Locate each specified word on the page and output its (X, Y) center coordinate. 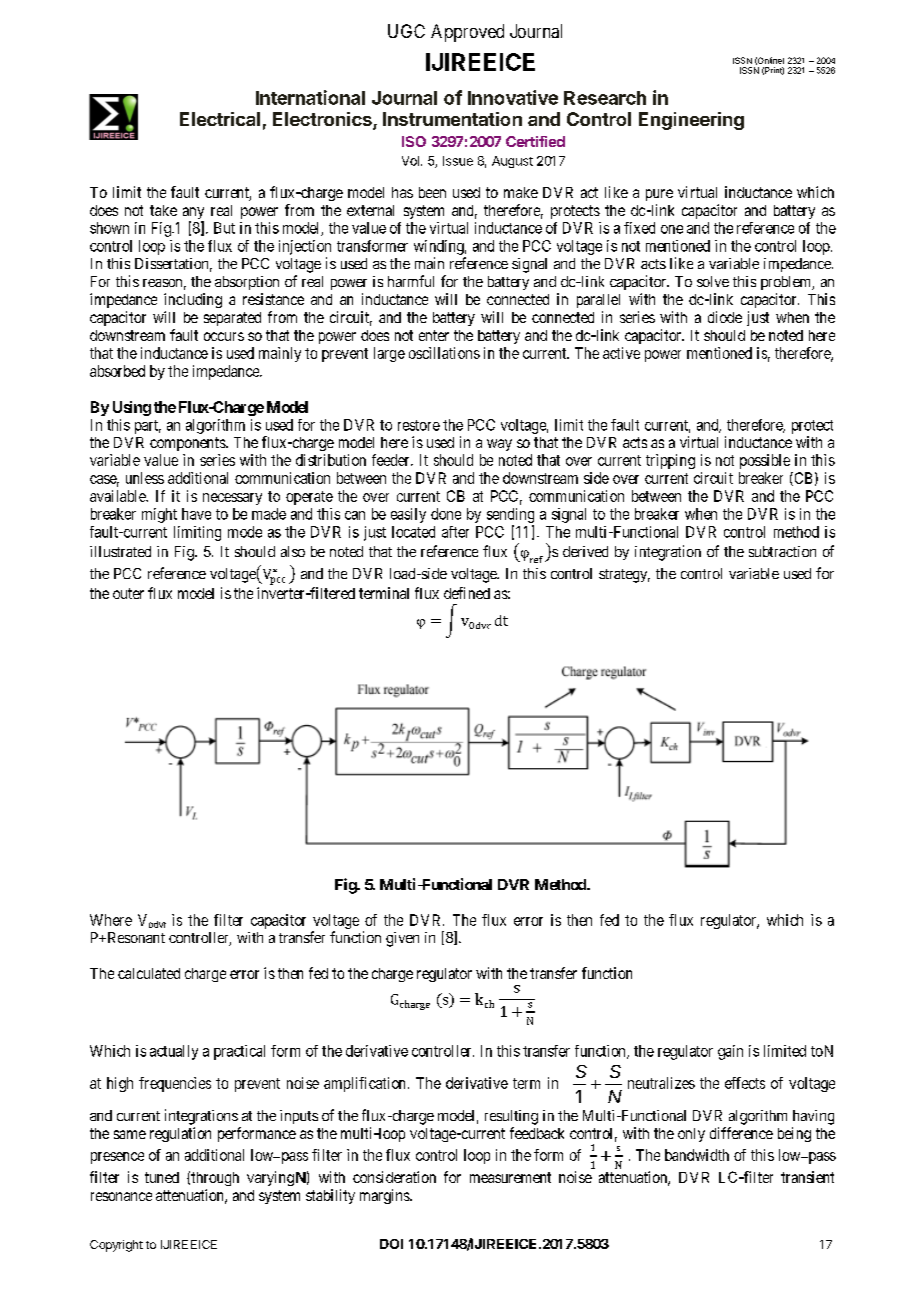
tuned (162, 1177)
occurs (224, 336)
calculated (149, 973)
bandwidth (697, 1155)
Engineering (691, 121)
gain (730, 1052)
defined (467, 593)
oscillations (444, 353)
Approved (467, 33)
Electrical (220, 119)
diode (725, 317)
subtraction (782, 551)
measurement (510, 1177)
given (402, 939)
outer (128, 593)
